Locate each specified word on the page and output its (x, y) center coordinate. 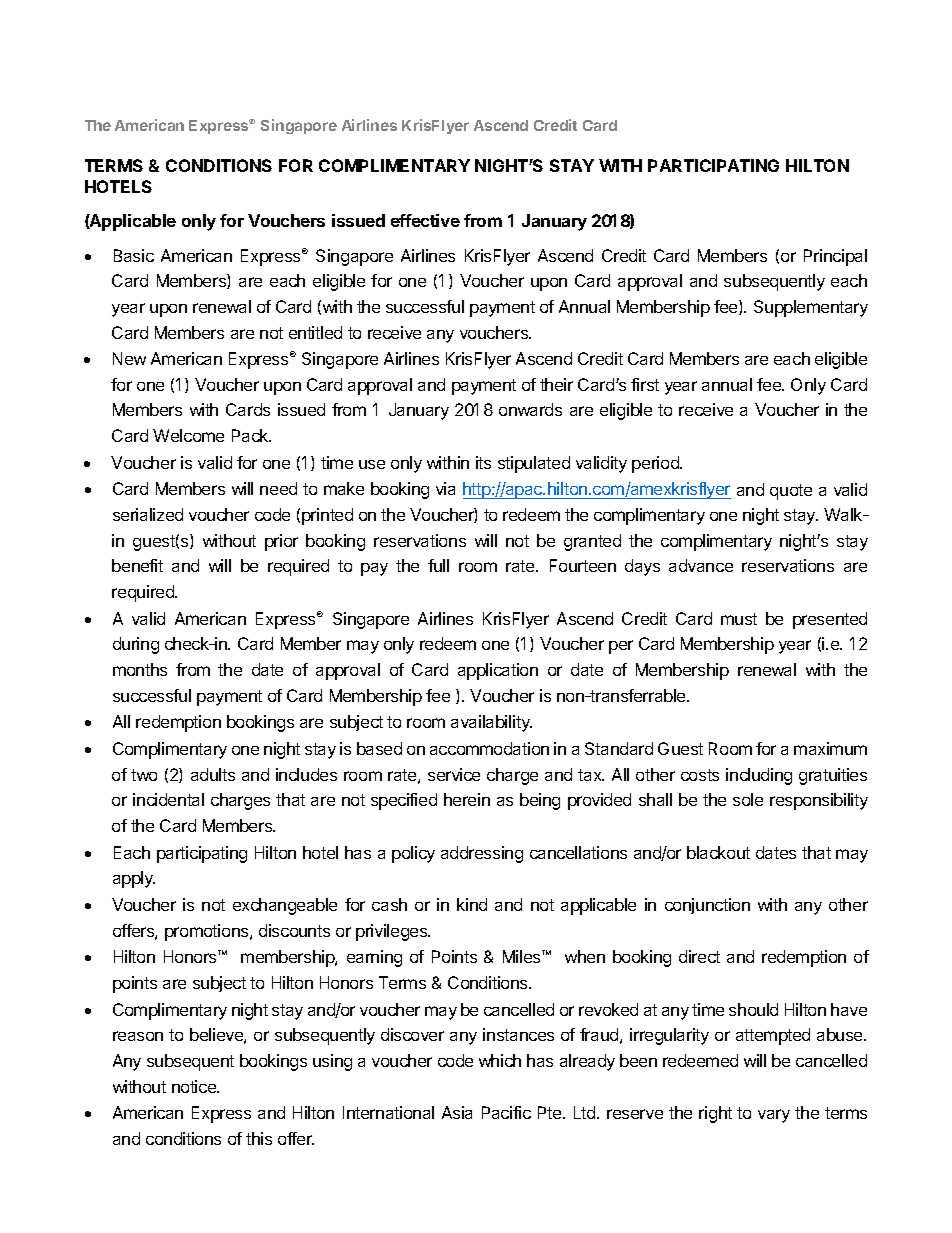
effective (425, 220)
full (438, 565)
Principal (835, 257)
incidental (168, 799)
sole (748, 799)
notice (195, 1086)
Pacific (506, 1112)
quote (791, 492)
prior (281, 542)
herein (467, 799)
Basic (134, 255)
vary (774, 1116)
